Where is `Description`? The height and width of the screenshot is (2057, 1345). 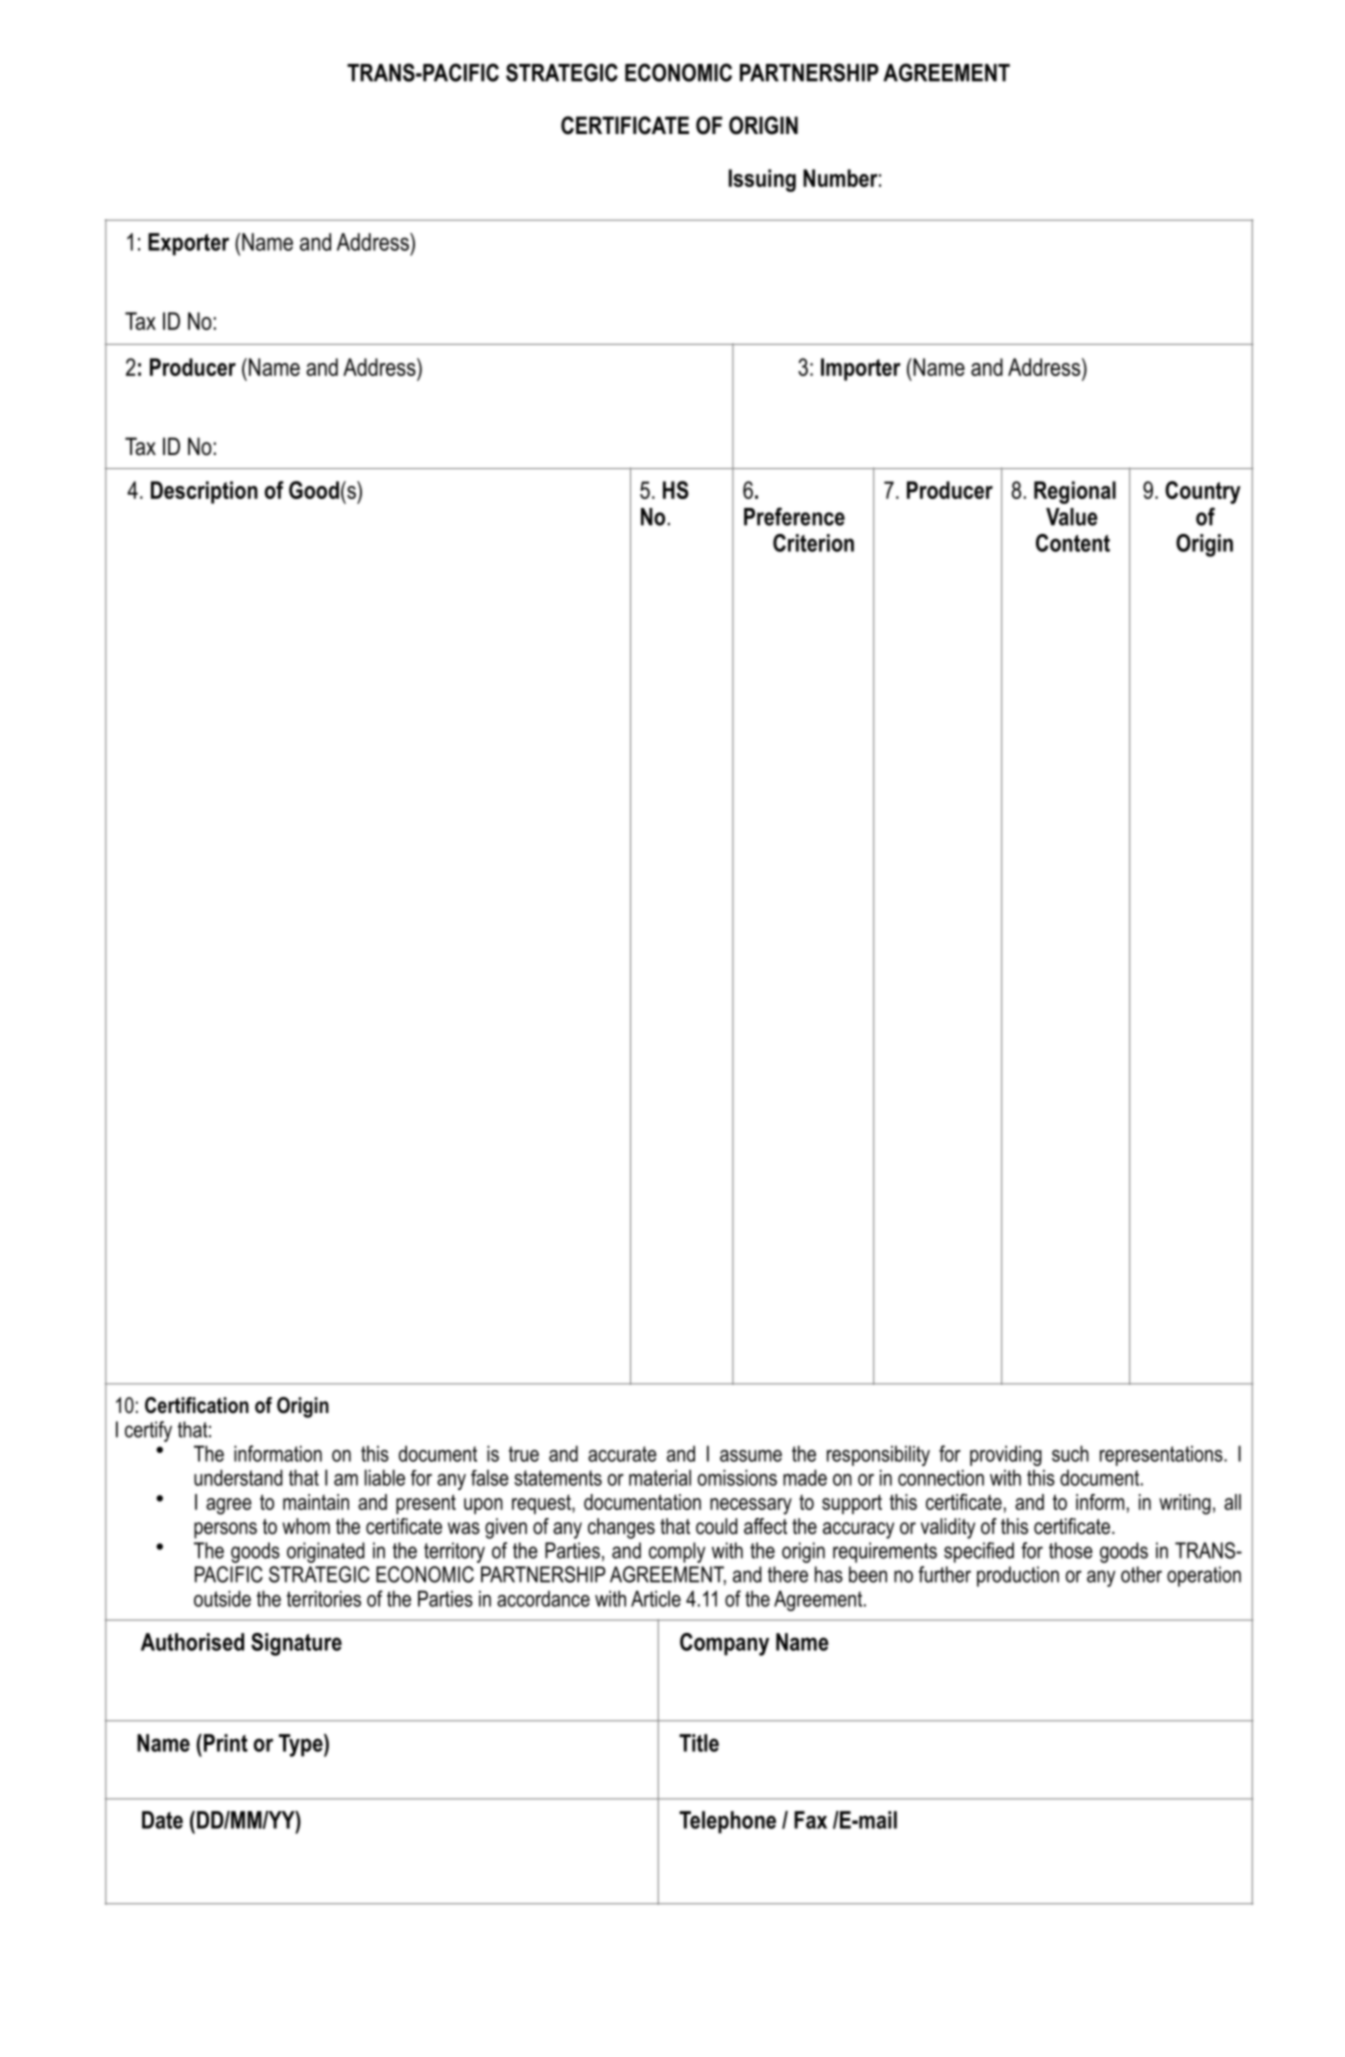
Description is located at coordinates (204, 492).
